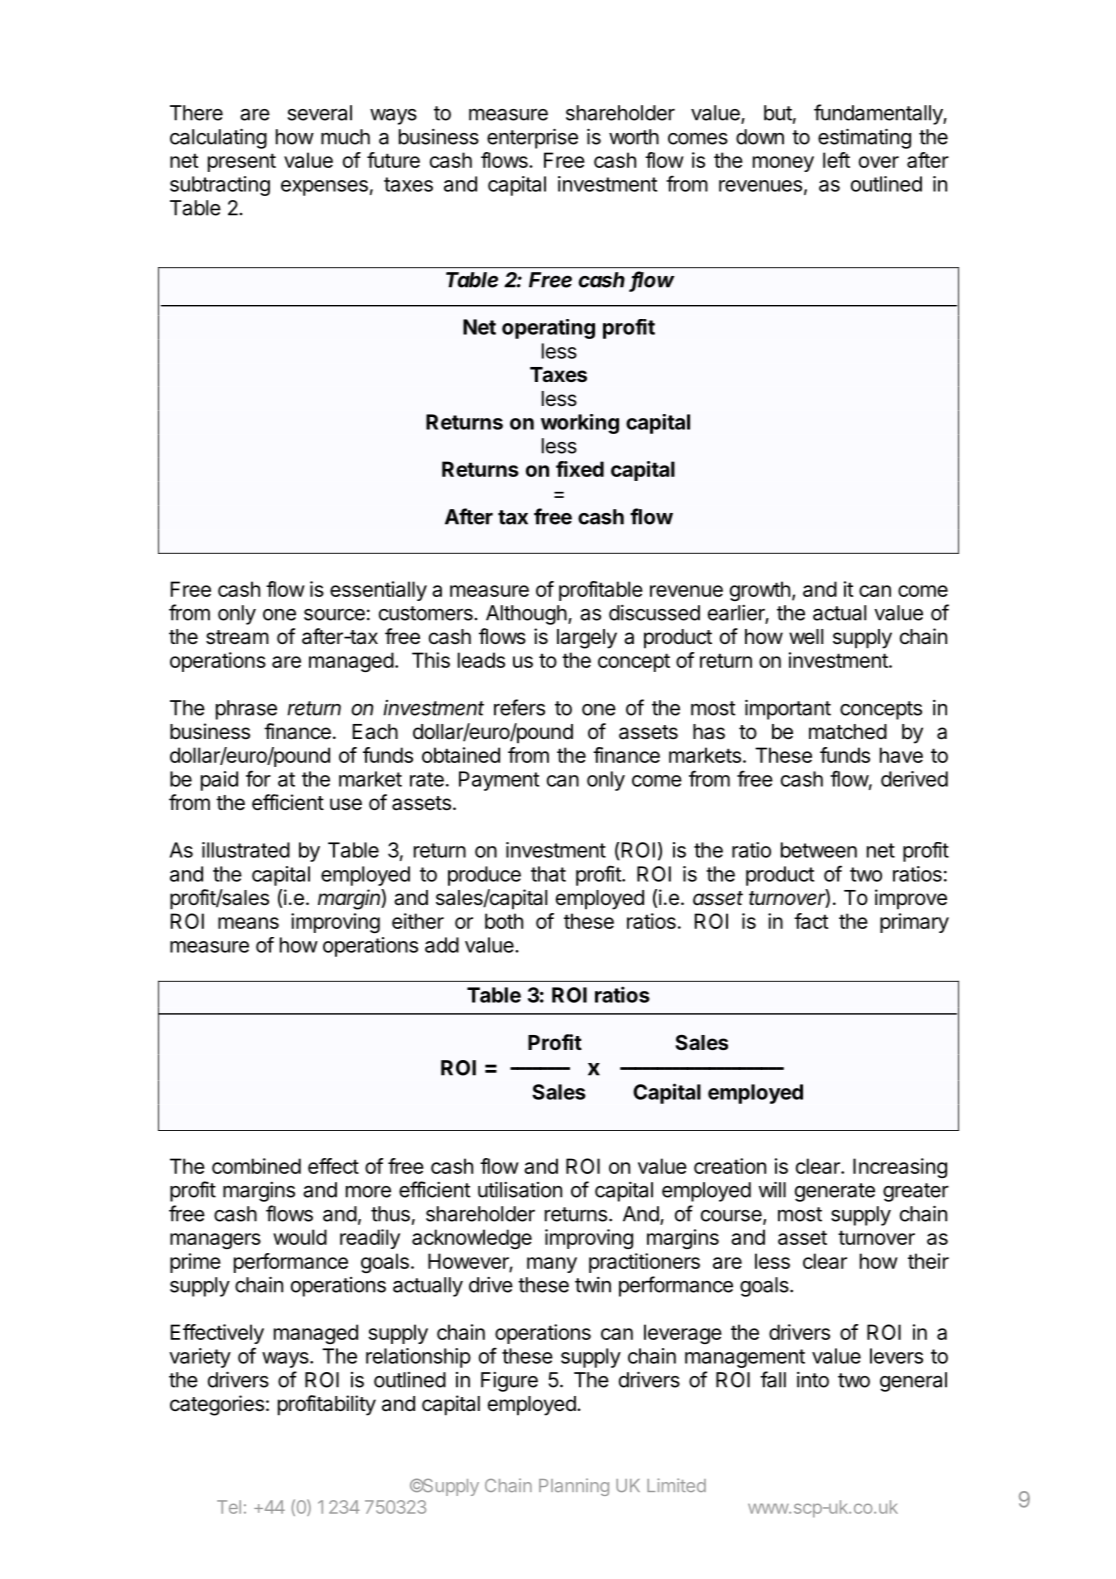 The image size is (1116, 1579). I want to click on left, so click(836, 160).
